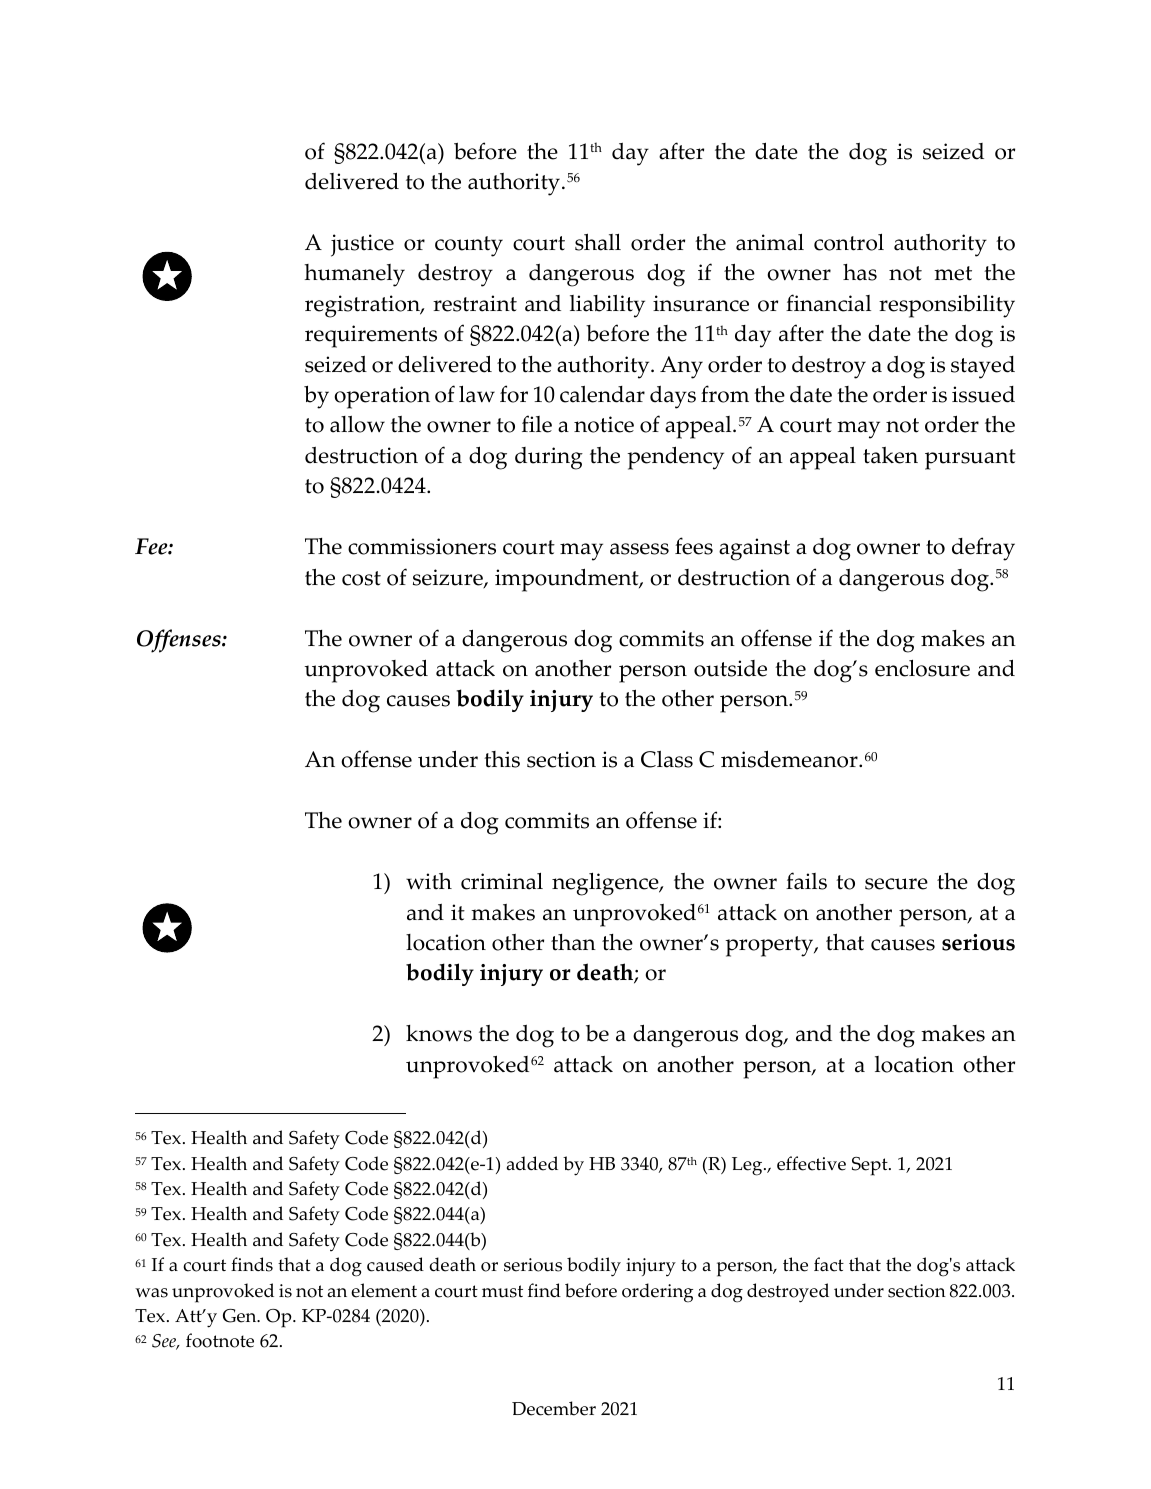  I want to click on than, so click(573, 942).
